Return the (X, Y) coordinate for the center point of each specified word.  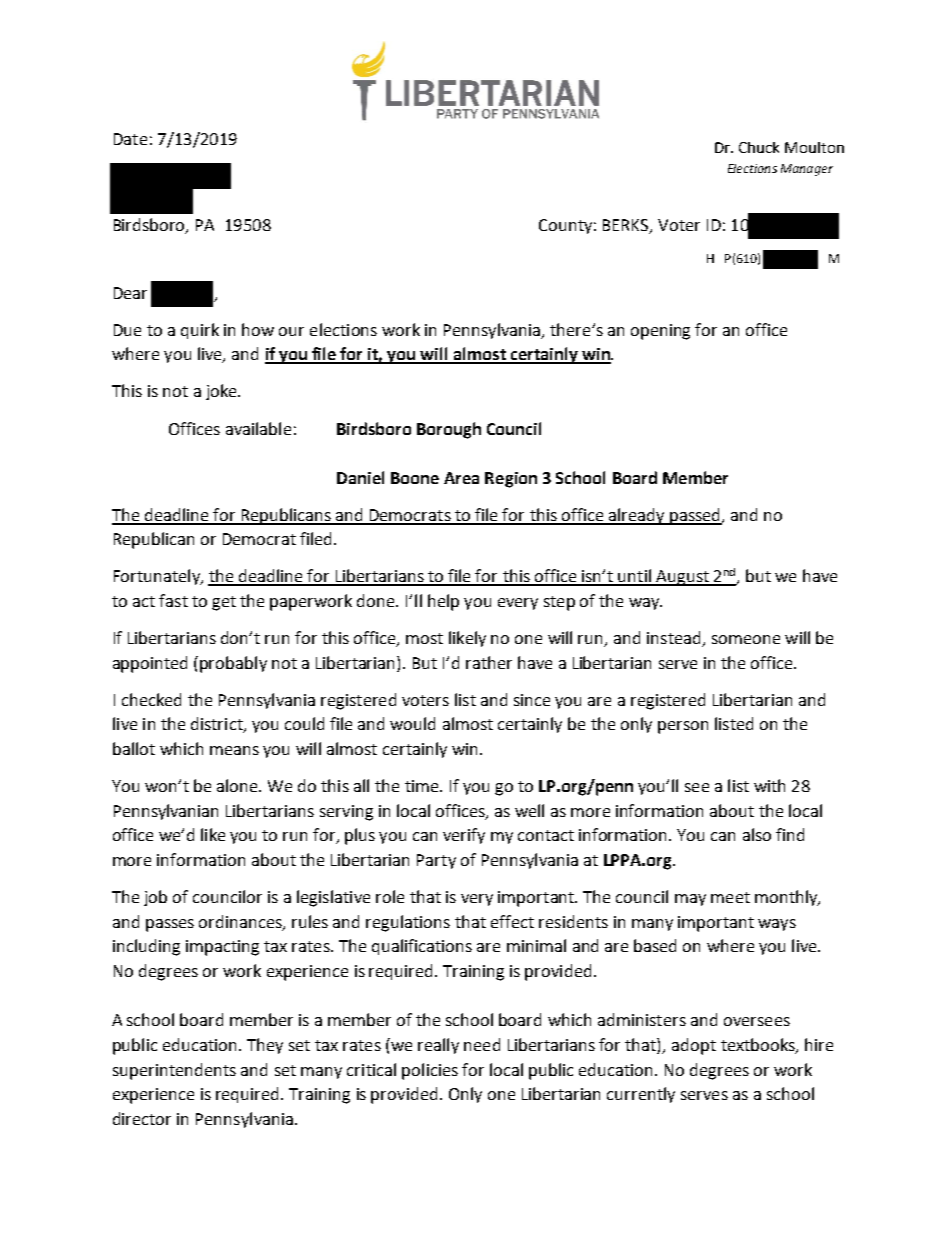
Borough (449, 430)
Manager (807, 170)
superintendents (174, 1071)
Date (130, 139)
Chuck (759, 147)
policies (430, 1071)
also (757, 834)
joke (222, 392)
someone (746, 639)
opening (660, 332)
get (224, 603)
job (155, 898)
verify (464, 836)
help (443, 602)
